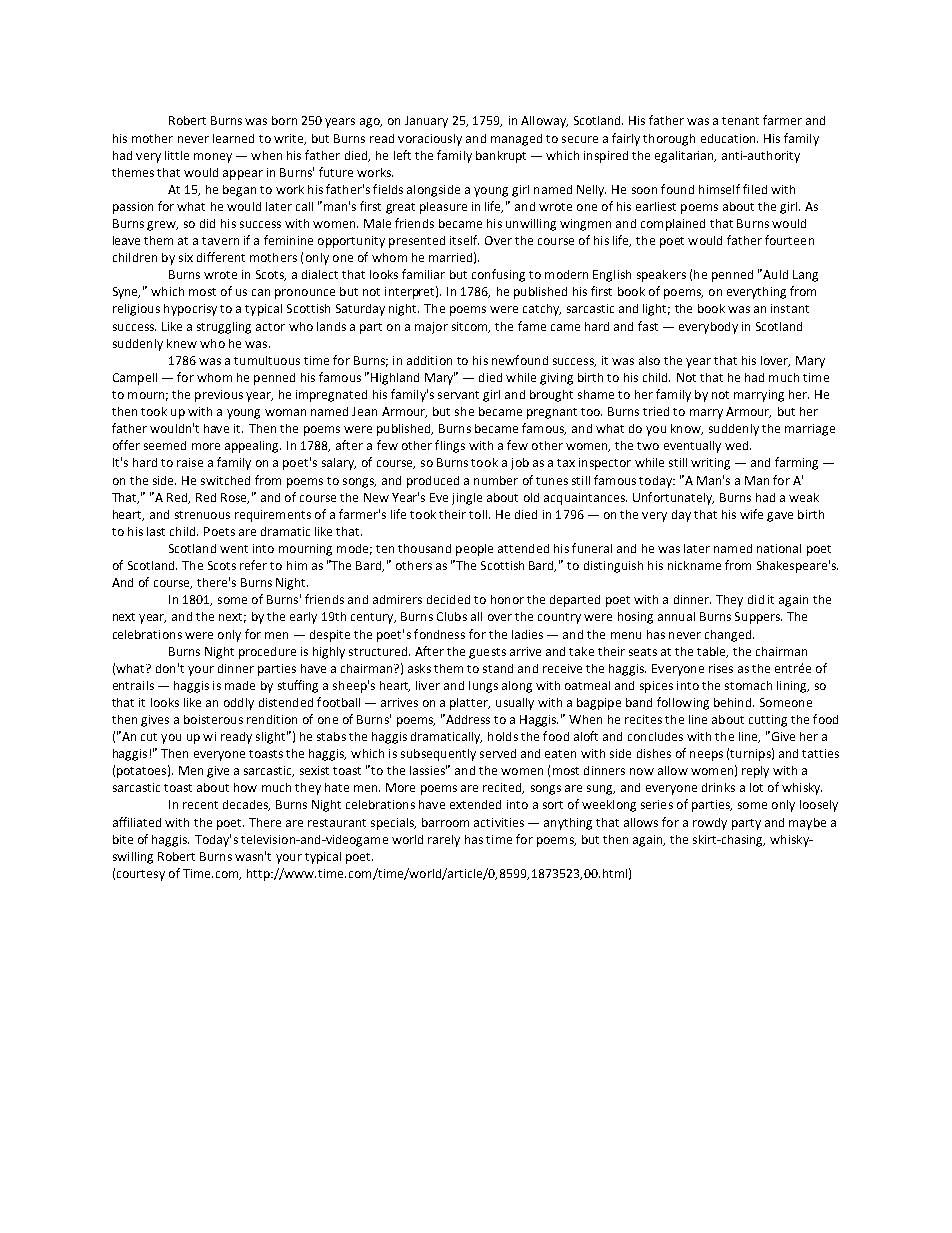 This screenshot has height=1233, width=952. What do you see at coordinates (729, 138) in the screenshot?
I see `education` at bounding box center [729, 138].
